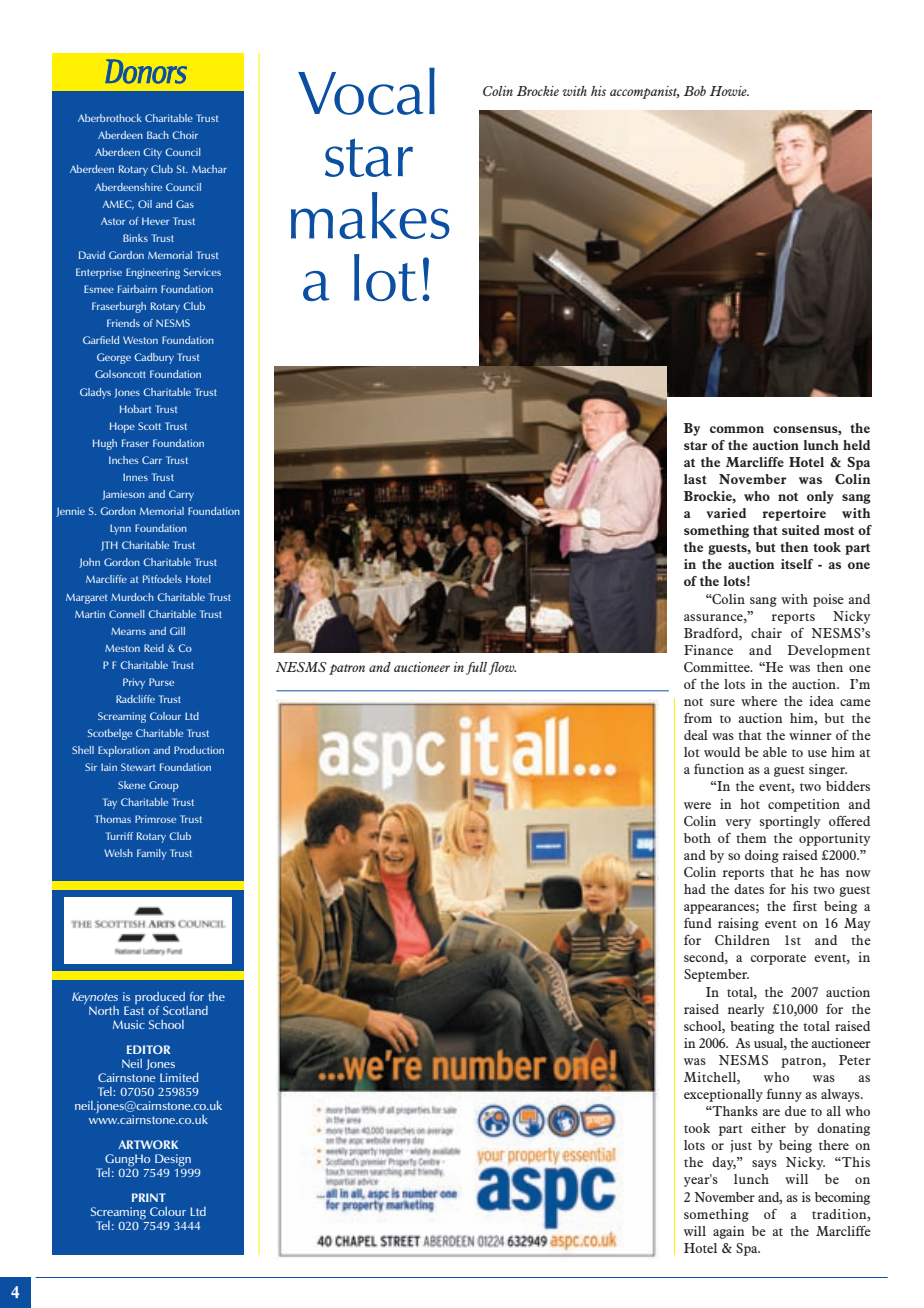 Image resolution: width=924 pixels, height=1308 pixels. Describe the element at coordinates (729, 91) in the image. I see `Howie` at that location.
